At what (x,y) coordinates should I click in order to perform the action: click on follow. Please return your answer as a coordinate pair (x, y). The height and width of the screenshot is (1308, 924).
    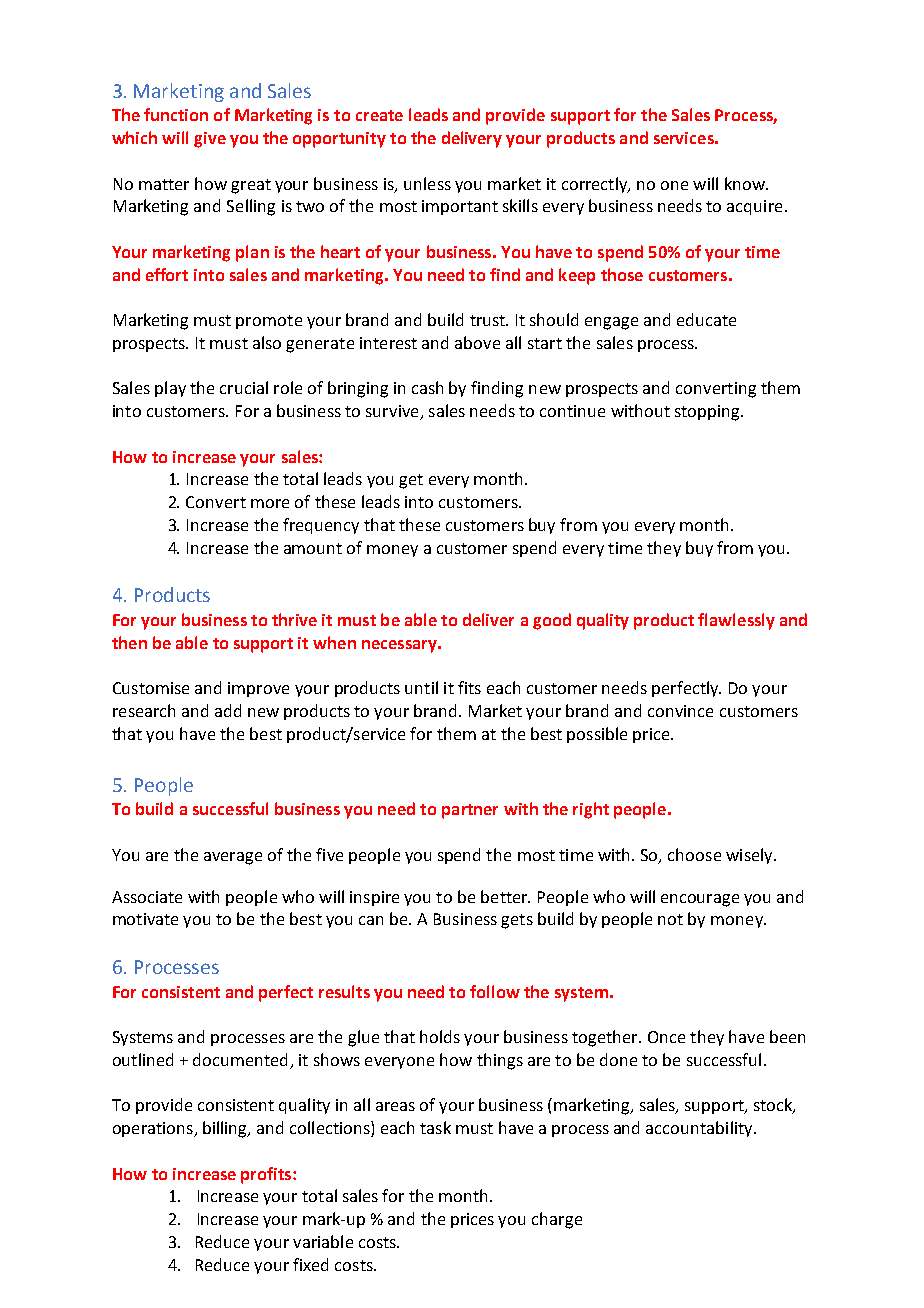
    Looking at the image, I should click on (495, 991).
